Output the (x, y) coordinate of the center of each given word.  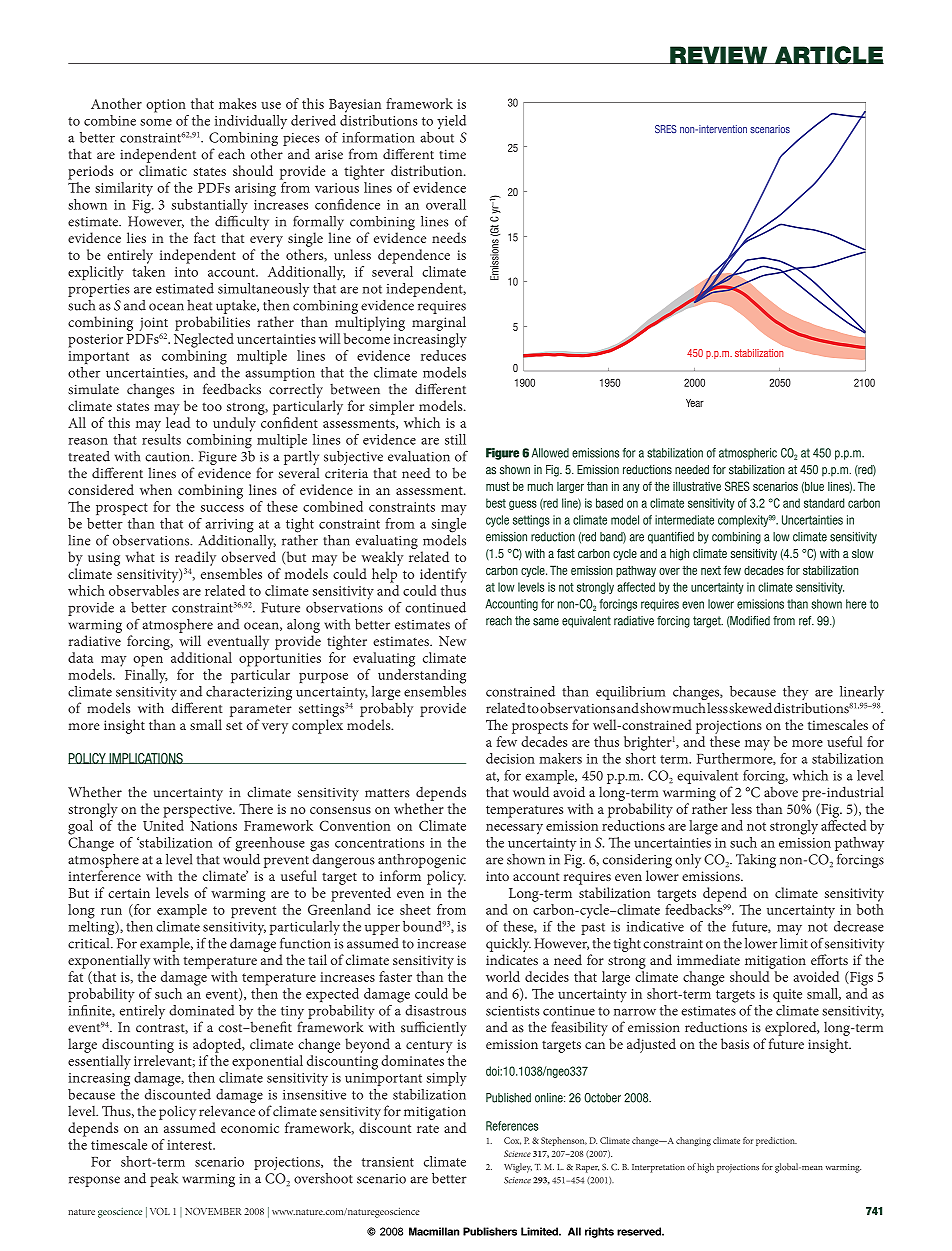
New (452, 641)
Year (695, 403)
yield (451, 122)
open (148, 661)
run (111, 911)
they (795, 694)
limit (794, 943)
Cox (512, 1141)
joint (154, 324)
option (166, 106)
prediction (776, 1141)
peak (164, 1180)
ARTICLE (828, 55)
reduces (443, 355)
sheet (415, 909)
